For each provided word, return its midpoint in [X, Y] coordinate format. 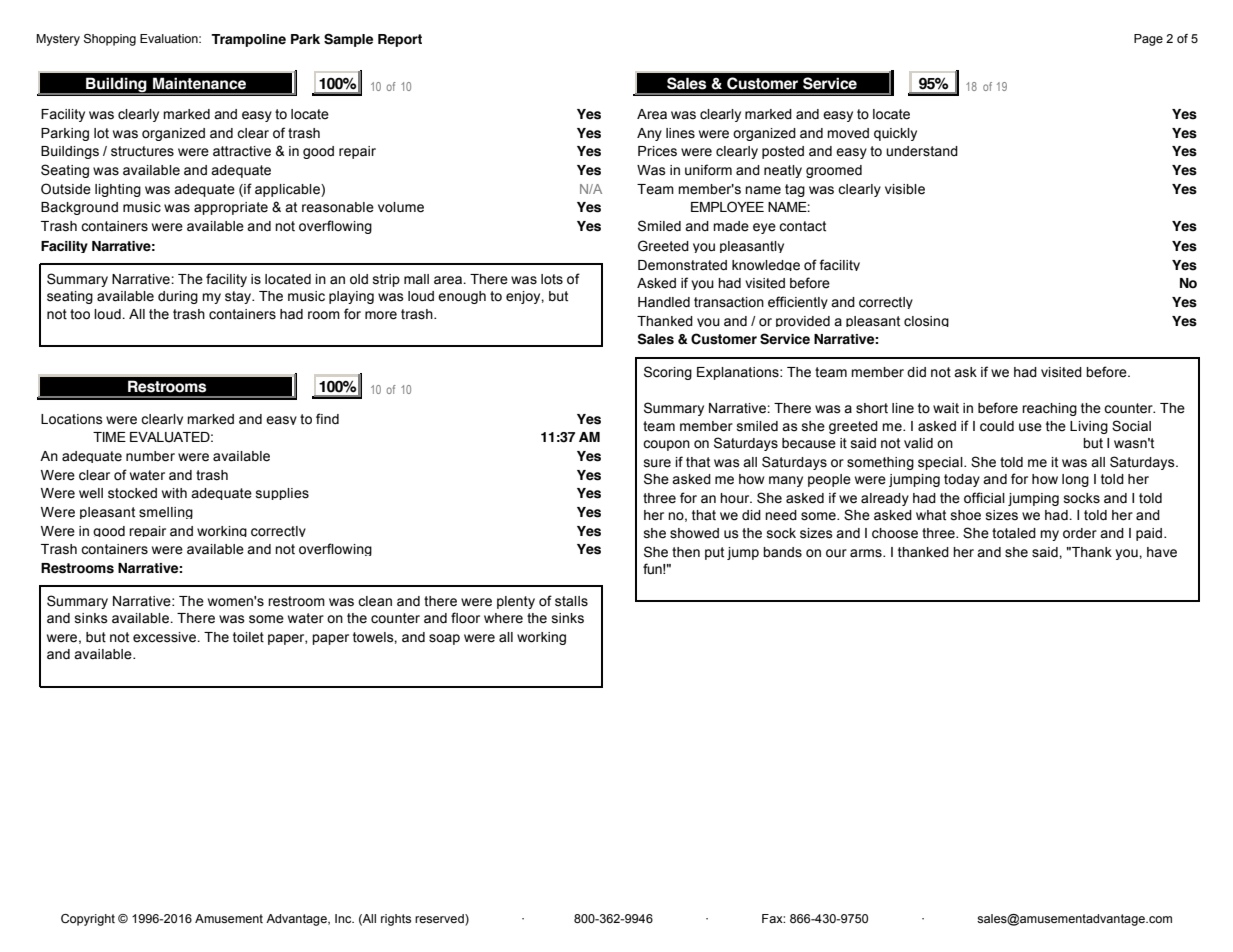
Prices [657, 151]
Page [1148, 40]
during [178, 297]
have [1162, 552]
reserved [440, 918]
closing [926, 321]
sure [657, 463]
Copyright [88, 920]
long [1075, 480]
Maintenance [199, 83]
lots [552, 279]
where [503, 618]
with [174, 493]
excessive [166, 637]
